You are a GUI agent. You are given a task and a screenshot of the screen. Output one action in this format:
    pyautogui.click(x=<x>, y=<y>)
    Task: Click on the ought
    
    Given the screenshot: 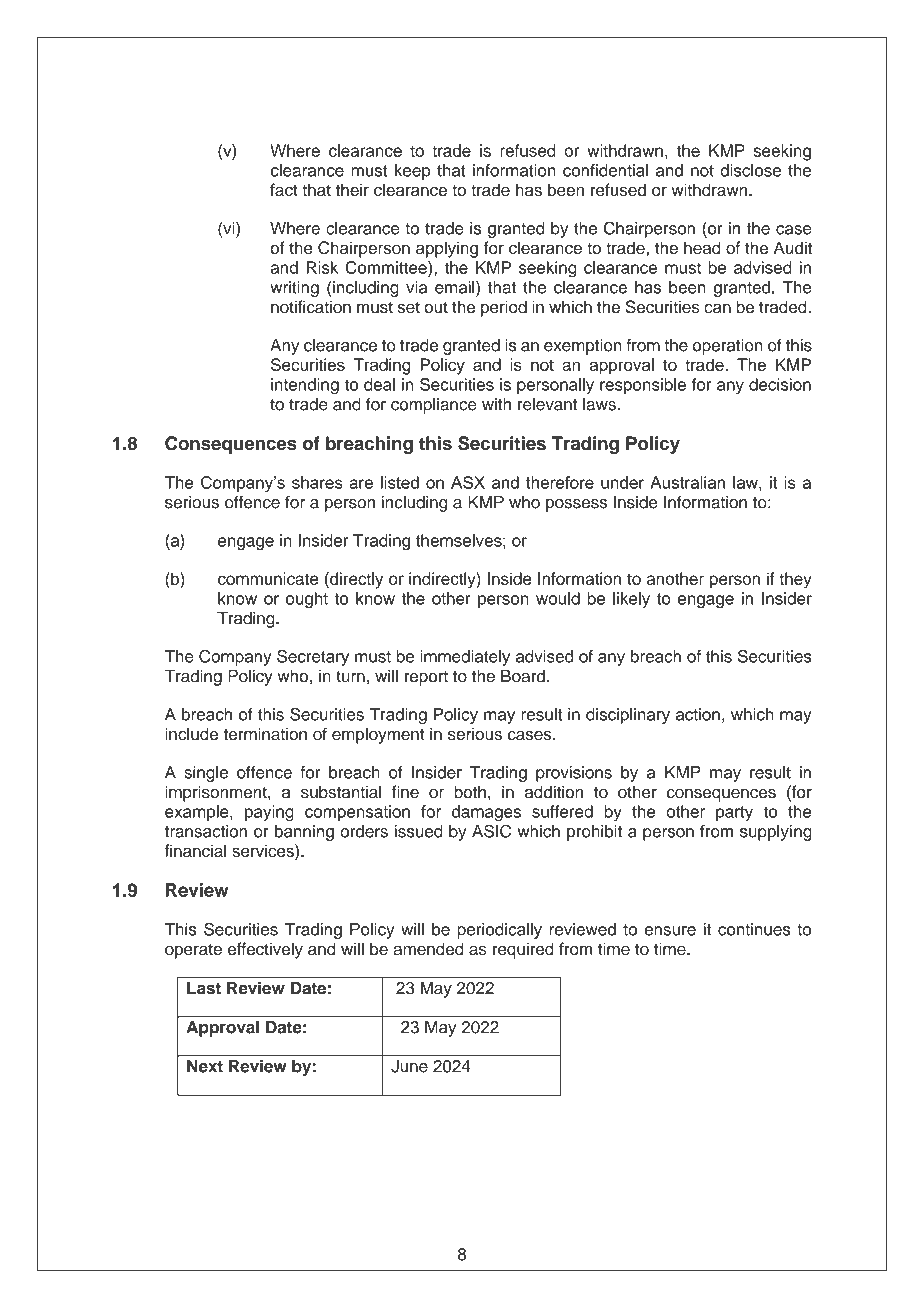 What is the action you would take?
    pyautogui.click(x=307, y=600)
